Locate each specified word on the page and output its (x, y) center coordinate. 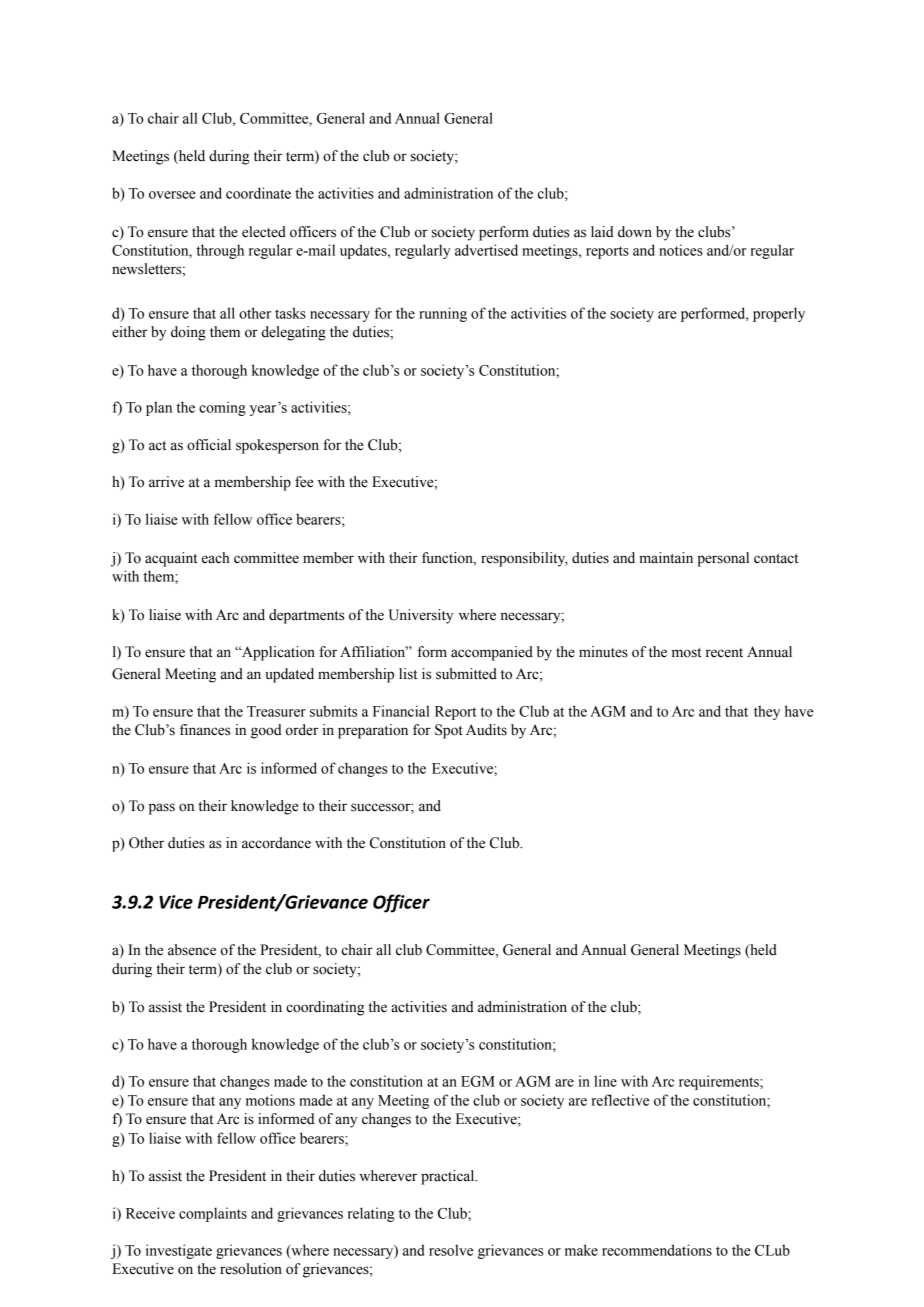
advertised (486, 250)
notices (681, 250)
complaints (213, 1214)
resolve (451, 1250)
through (220, 251)
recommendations (657, 1250)
